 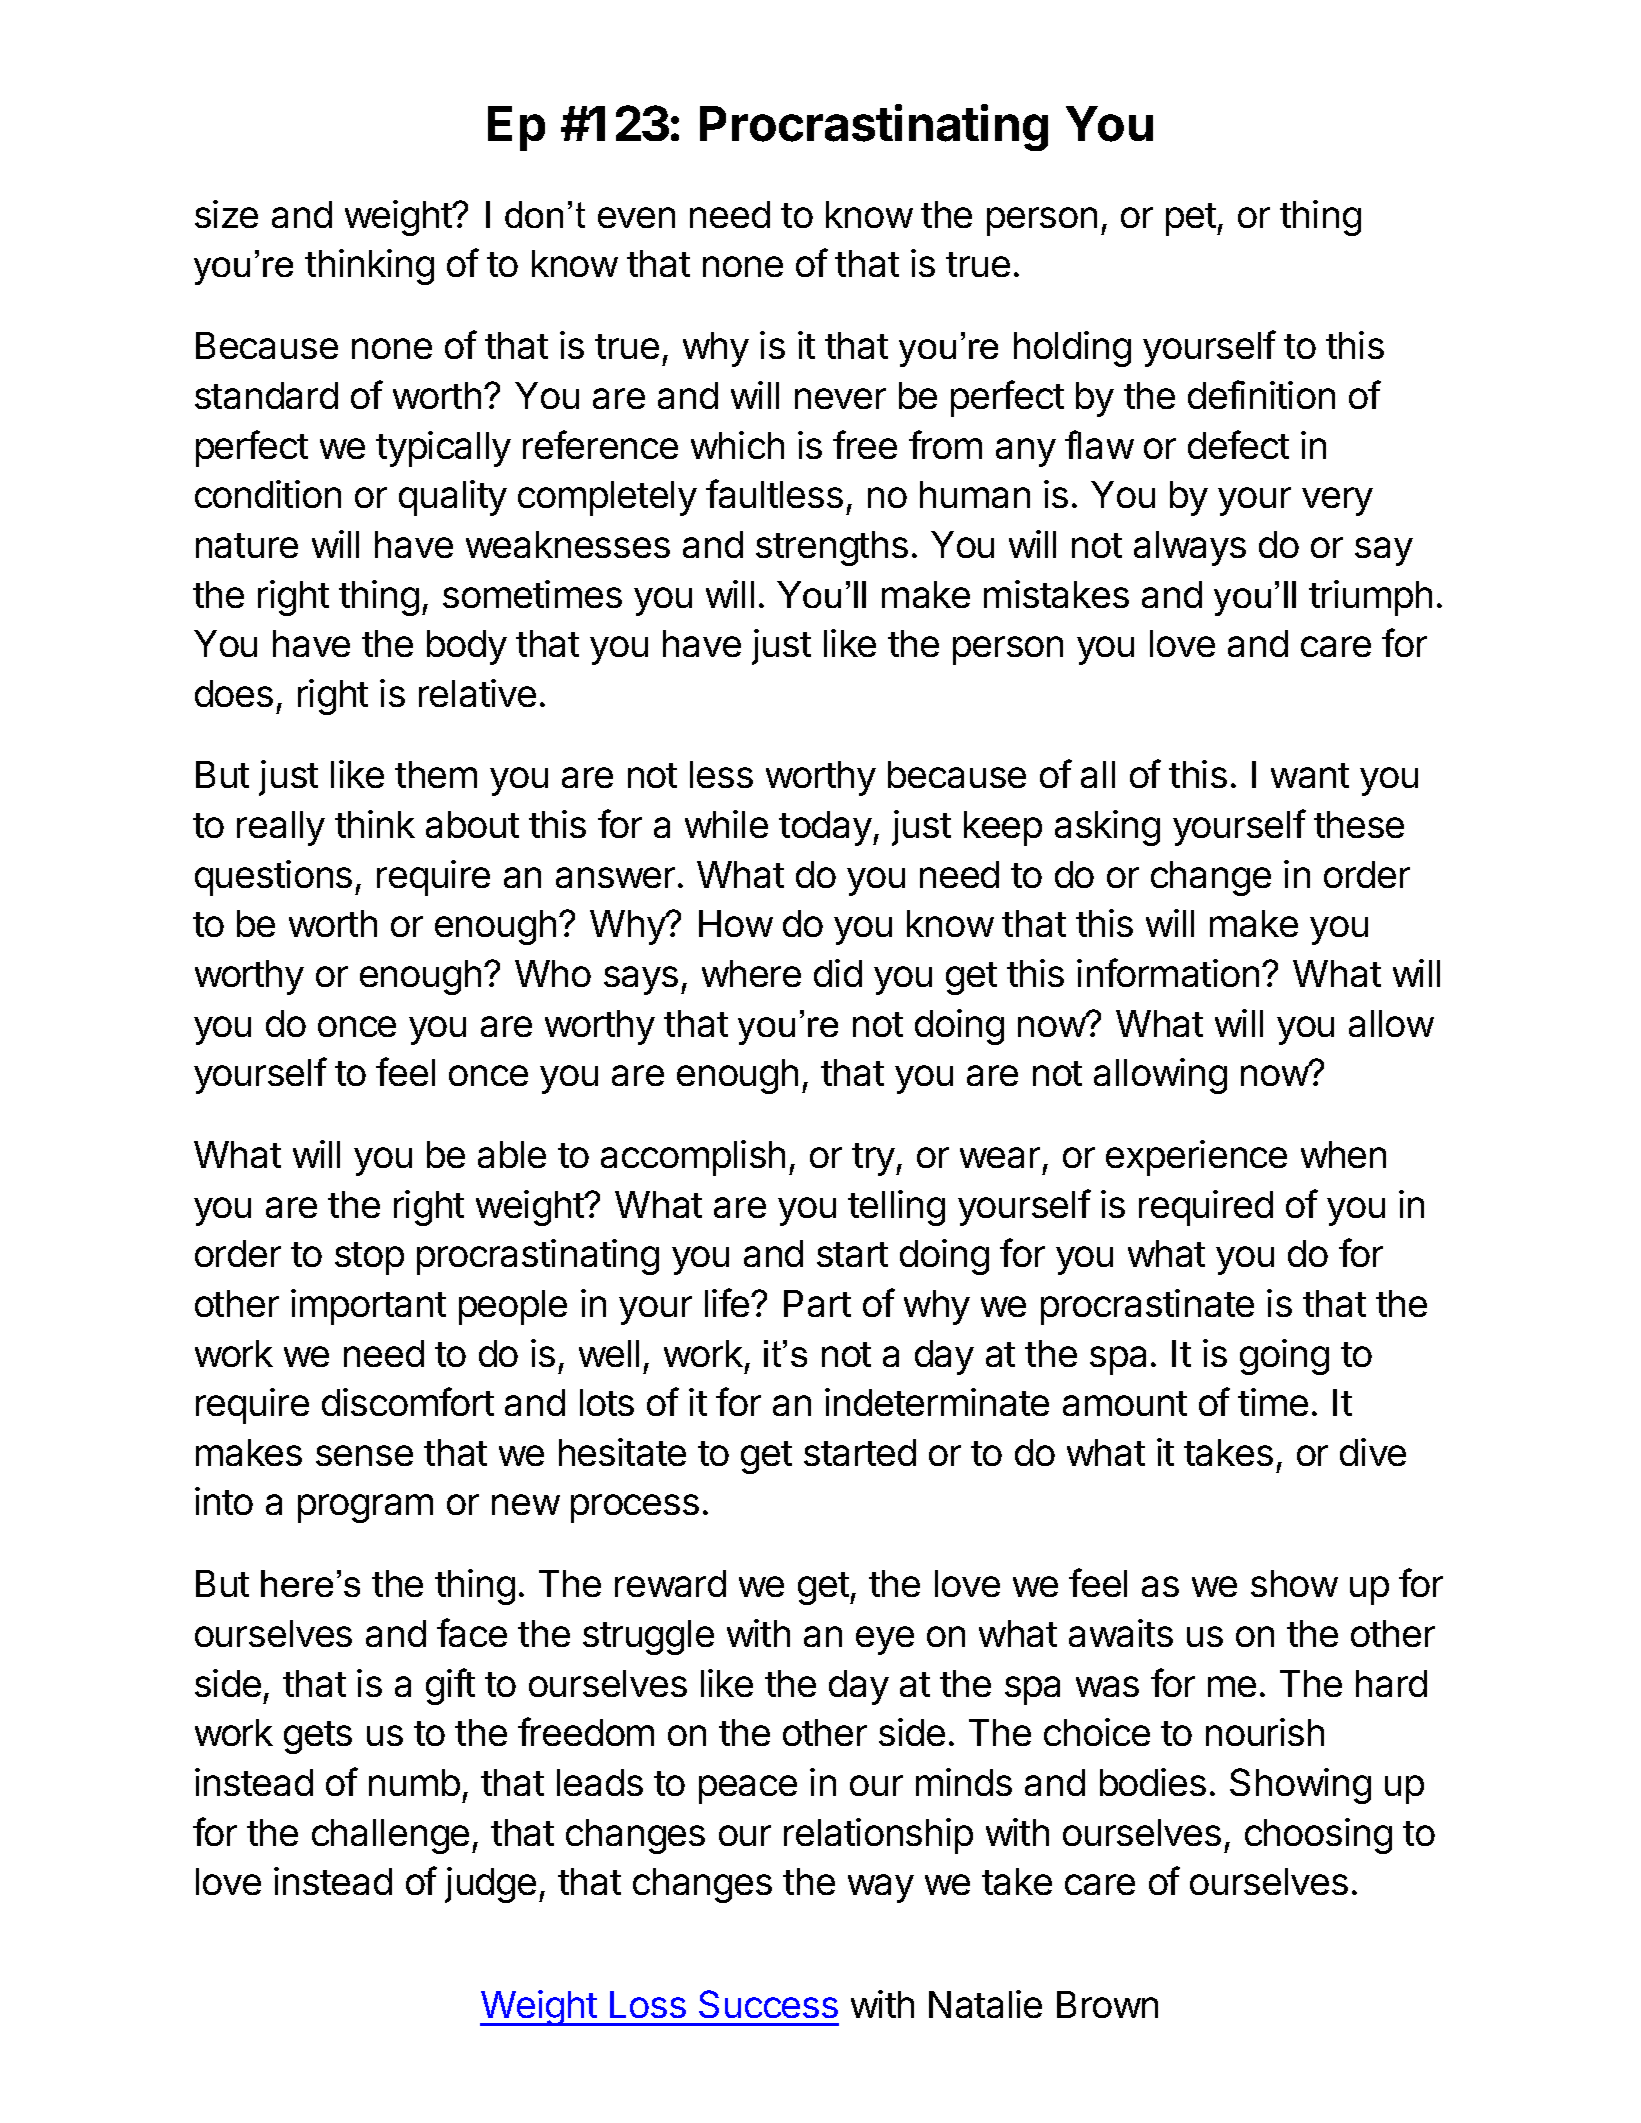 What do you see at coordinates (390, 1836) in the document?
I see `challenge` at bounding box center [390, 1836].
